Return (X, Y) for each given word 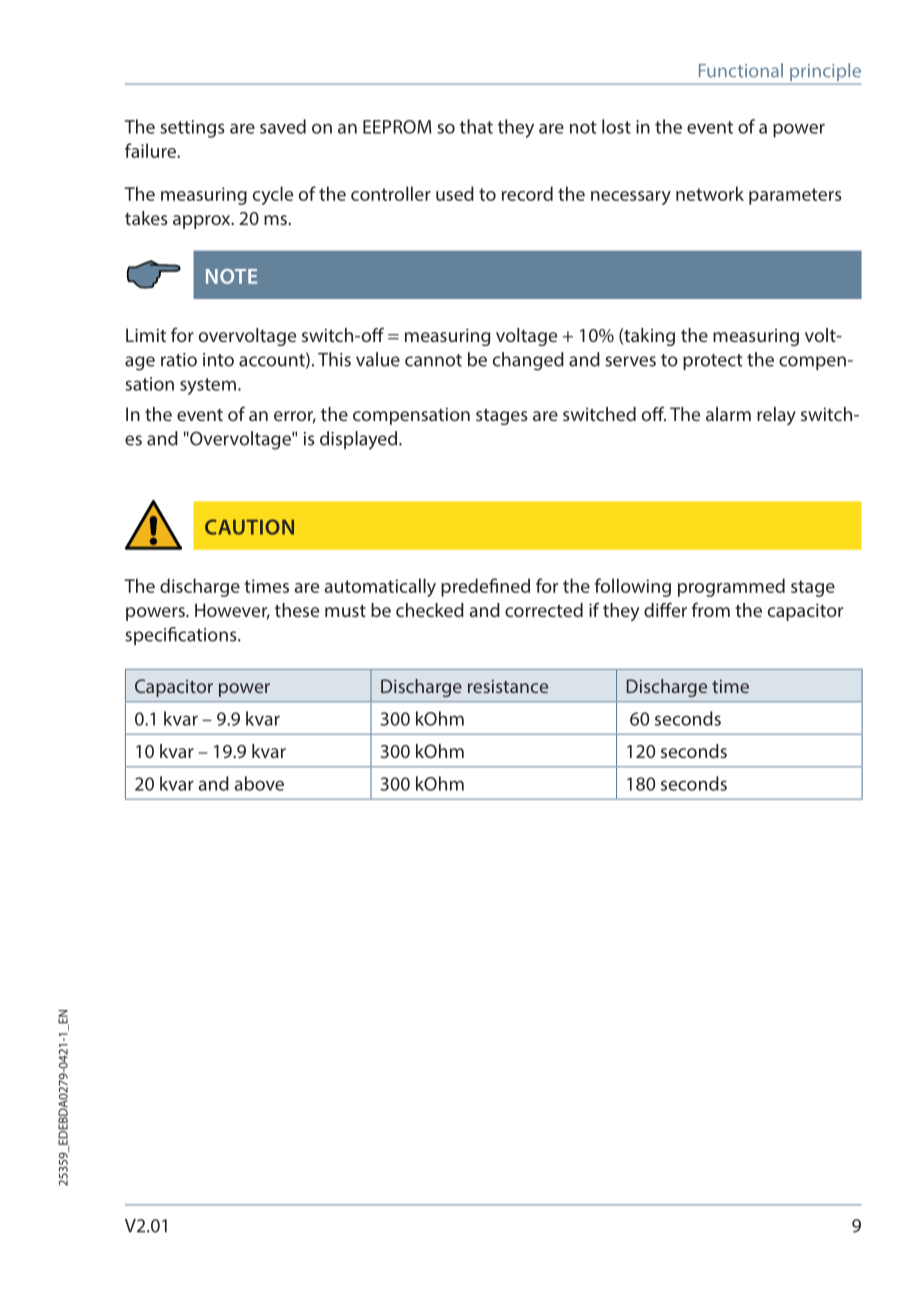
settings (192, 129)
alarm (728, 414)
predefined (485, 587)
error (295, 417)
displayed (360, 440)
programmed (731, 587)
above (259, 783)
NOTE (231, 276)
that (476, 126)
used (455, 193)
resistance (508, 686)
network (710, 193)
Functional (741, 70)
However (232, 611)
